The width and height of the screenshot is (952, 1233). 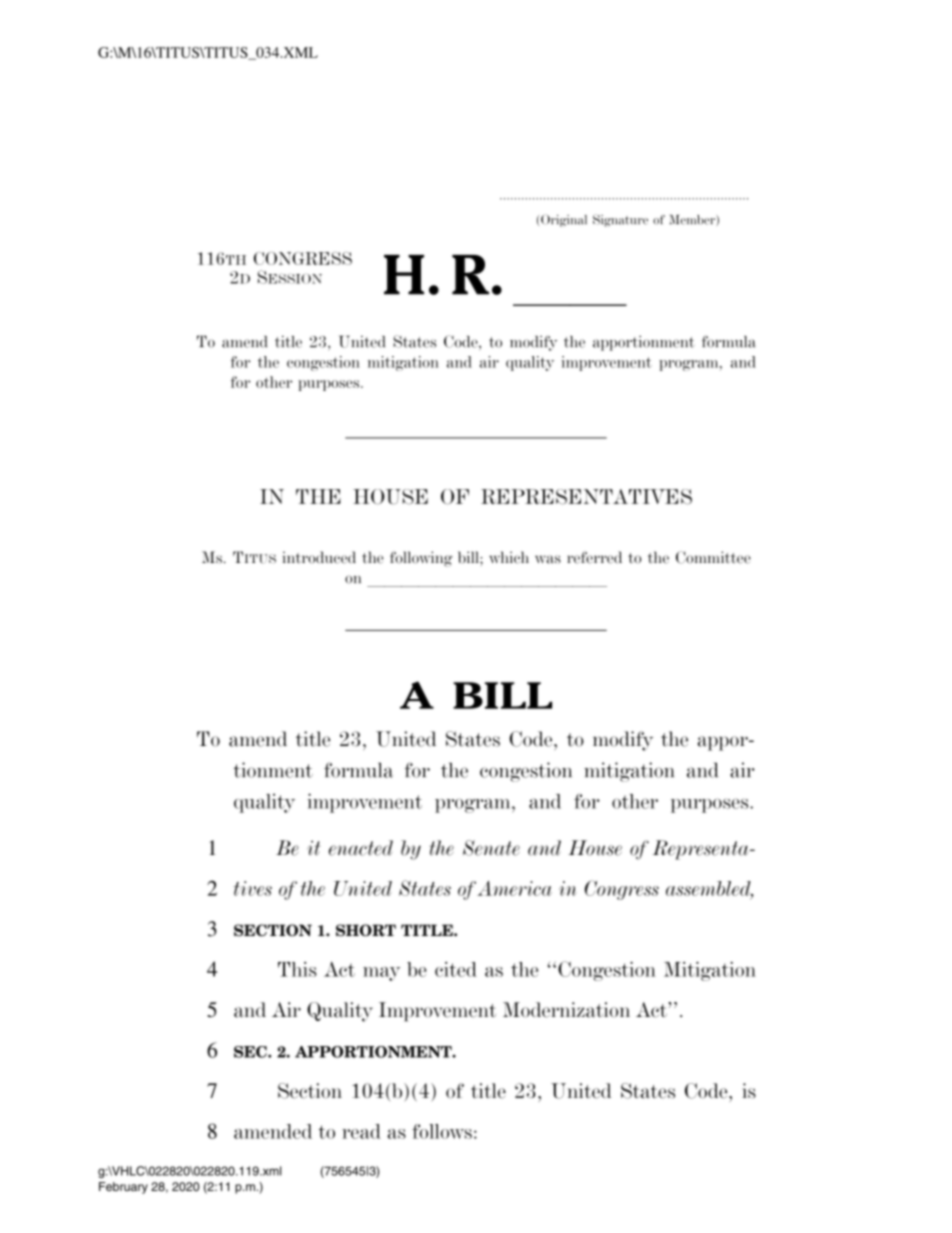 I want to click on Original, so click(x=564, y=221).
